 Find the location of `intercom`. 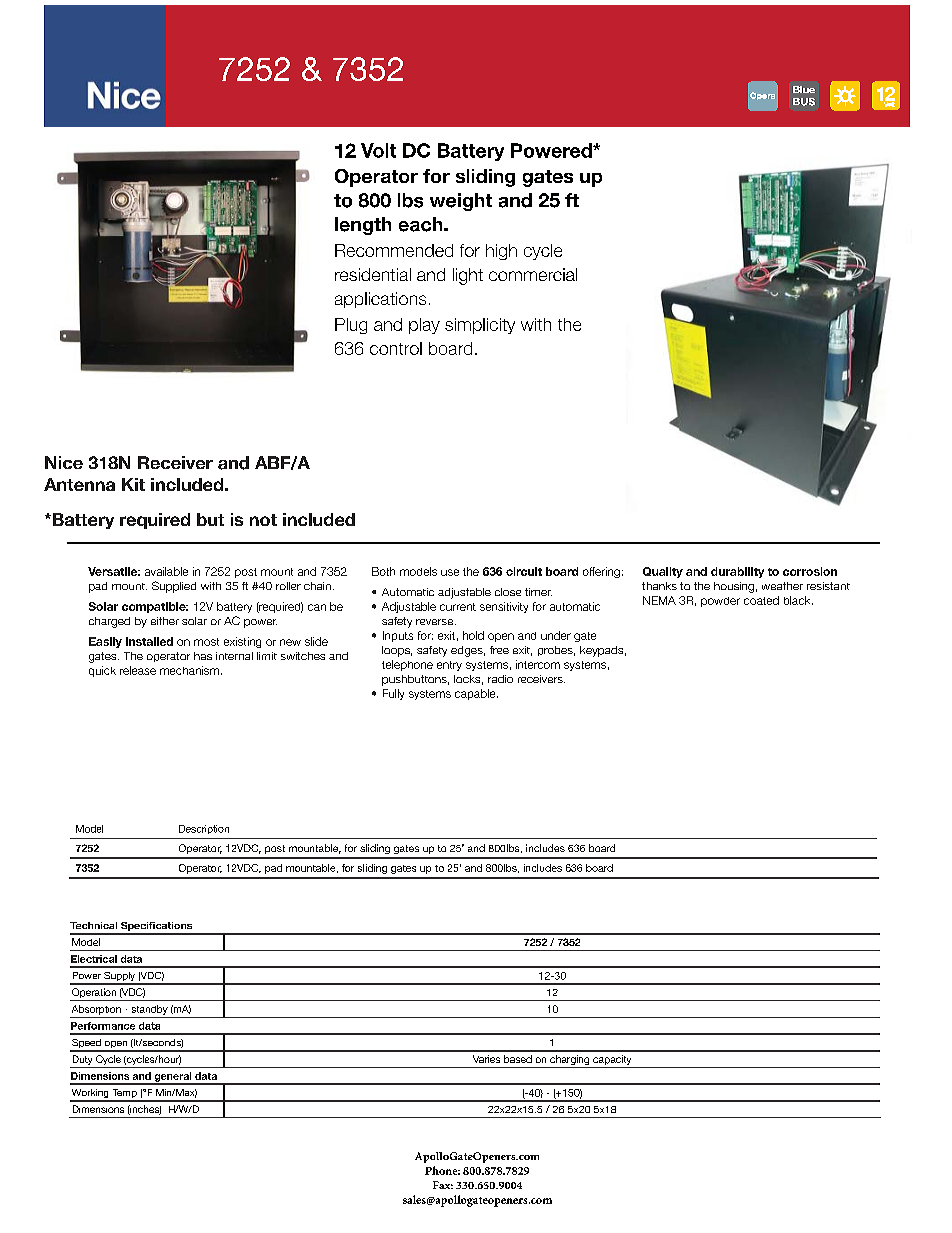

intercom is located at coordinates (538, 664).
